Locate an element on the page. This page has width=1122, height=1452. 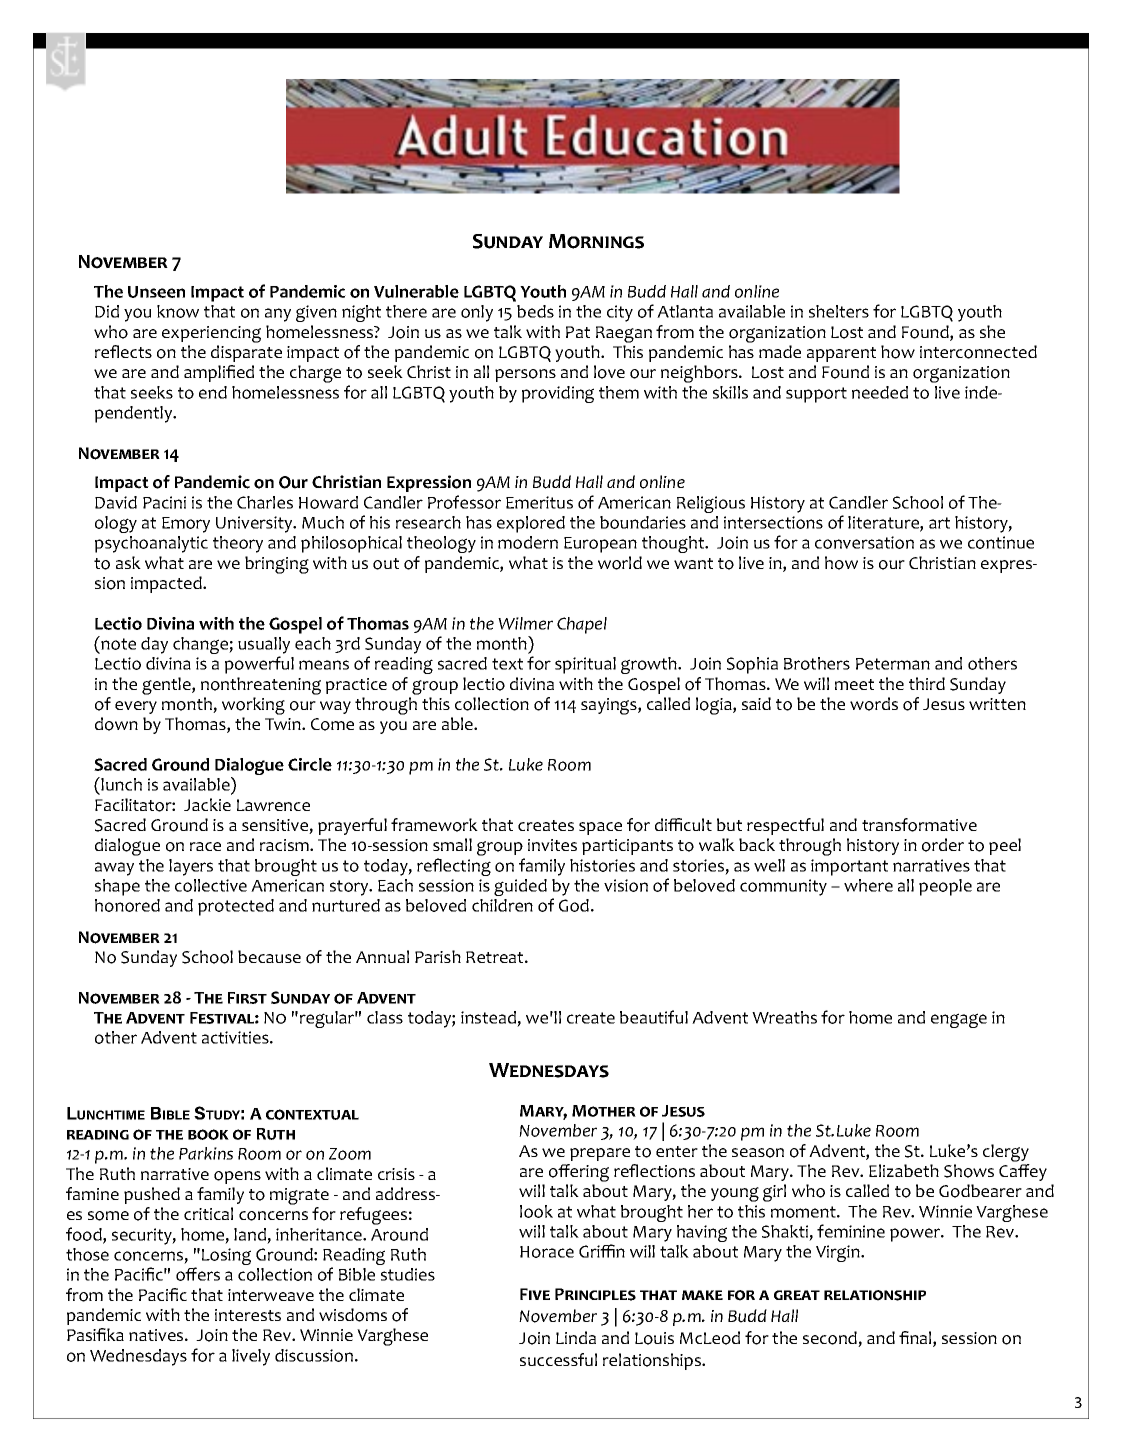
Parish is located at coordinates (438, 956).
